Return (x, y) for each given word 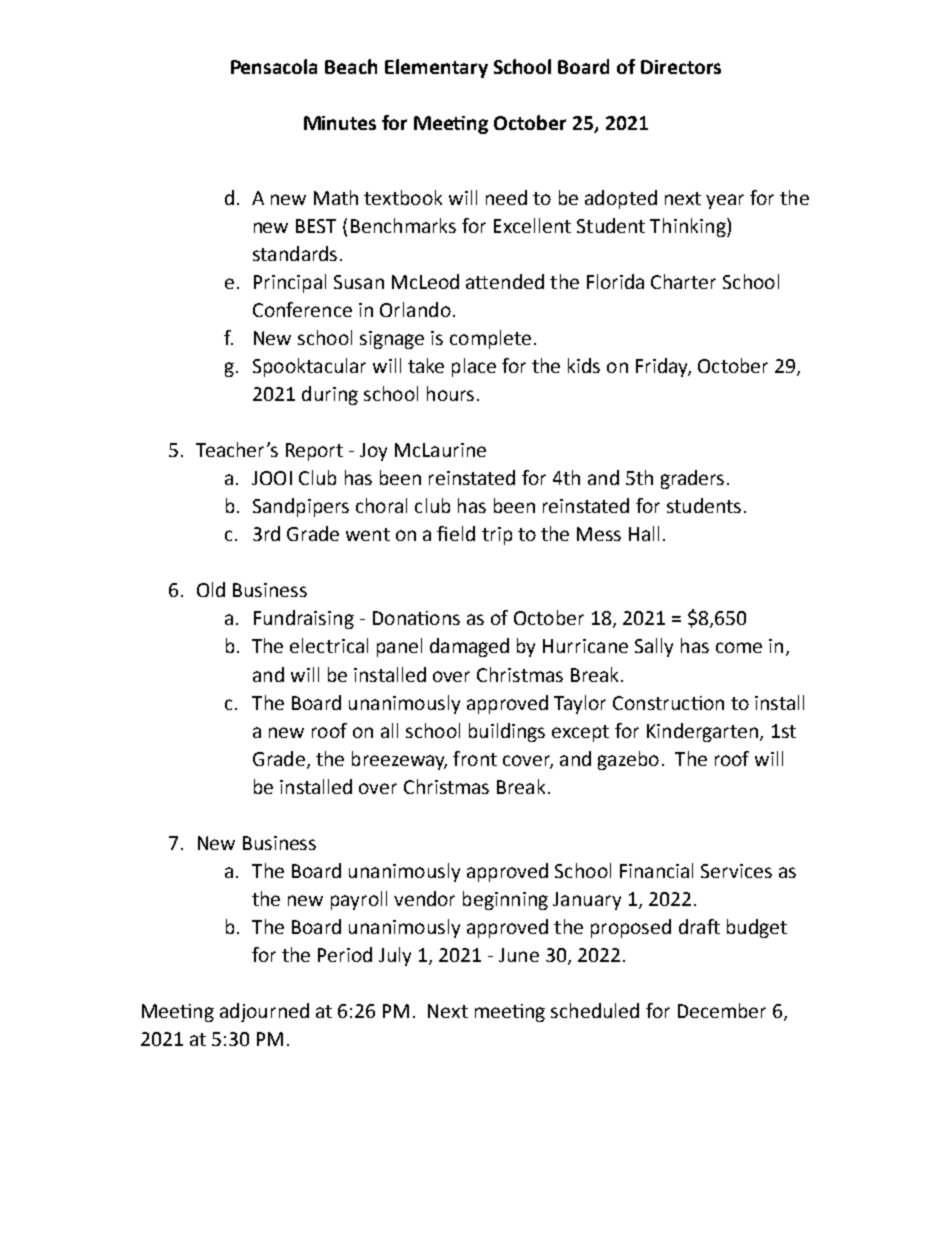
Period (345, 954)
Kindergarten (702, 732)
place (474, 367)
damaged (469, 647)
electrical (329, 645)
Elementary (436, 68)
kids (584, 365)
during (330, 395)
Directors (681, 67)
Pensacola (274, 66)
